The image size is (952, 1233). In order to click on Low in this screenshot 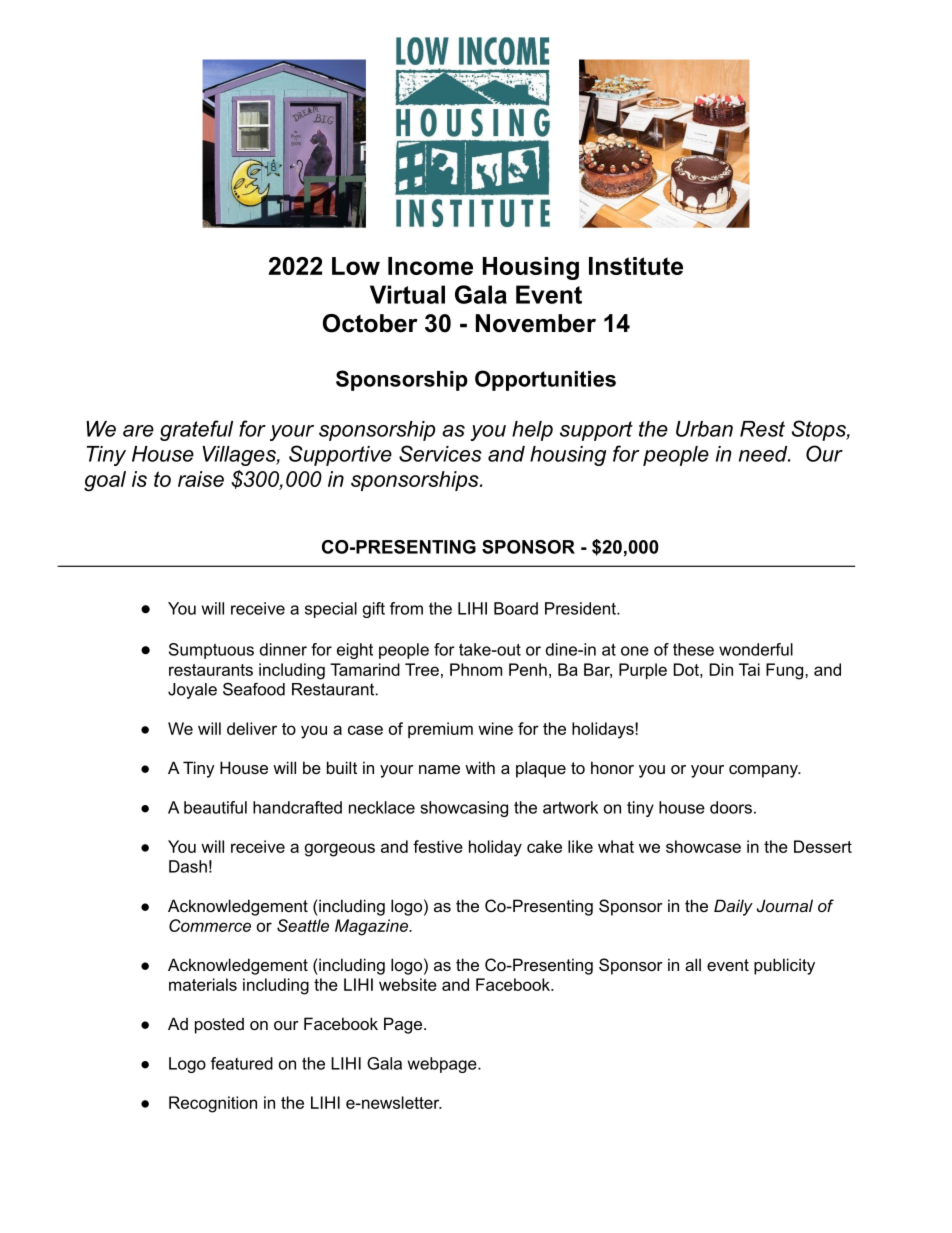, I will do `click(356, 266)`.
